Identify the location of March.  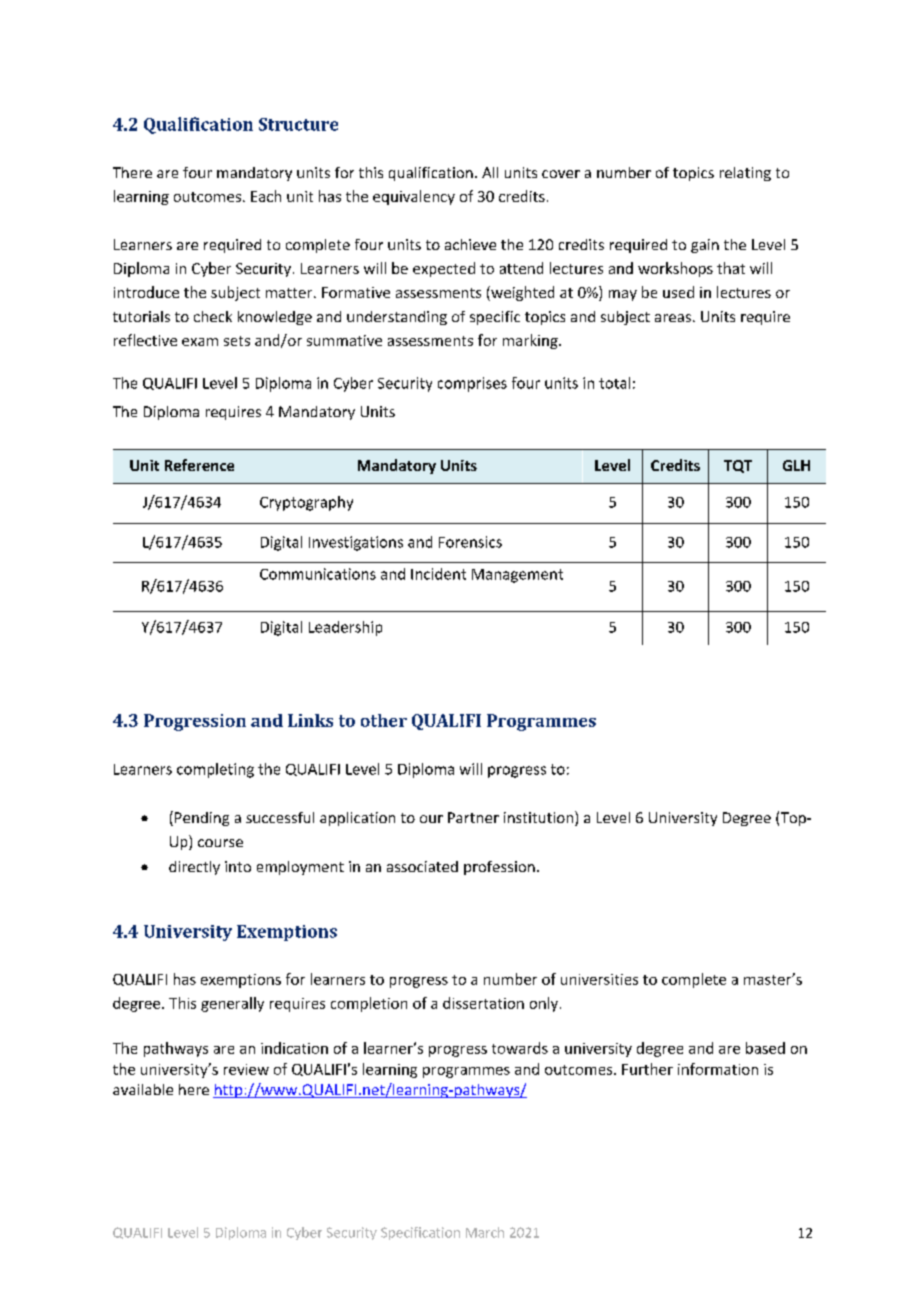
(485, 1232).
